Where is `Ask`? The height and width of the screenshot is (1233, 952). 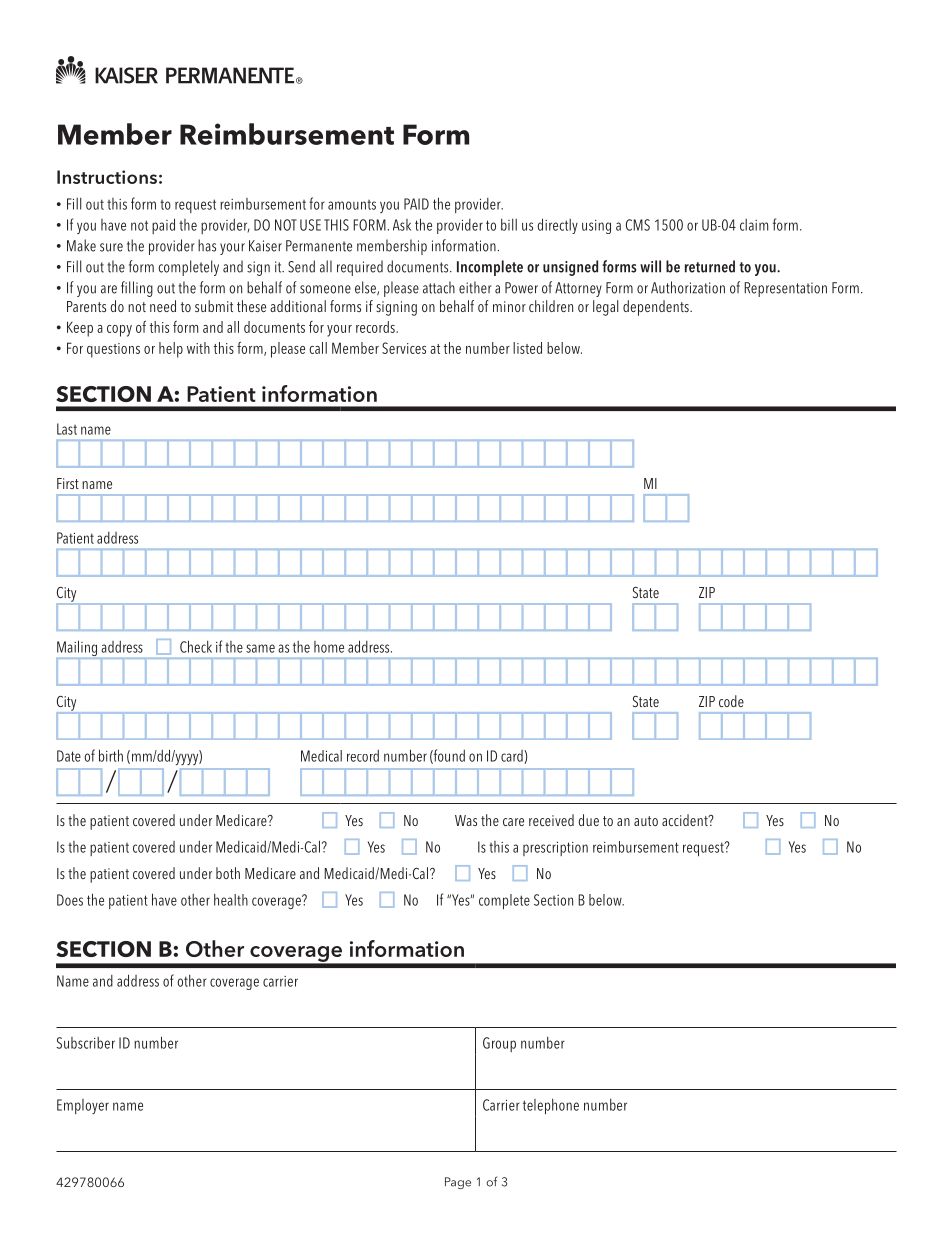 Ask is located at coordinates (402, 225).
